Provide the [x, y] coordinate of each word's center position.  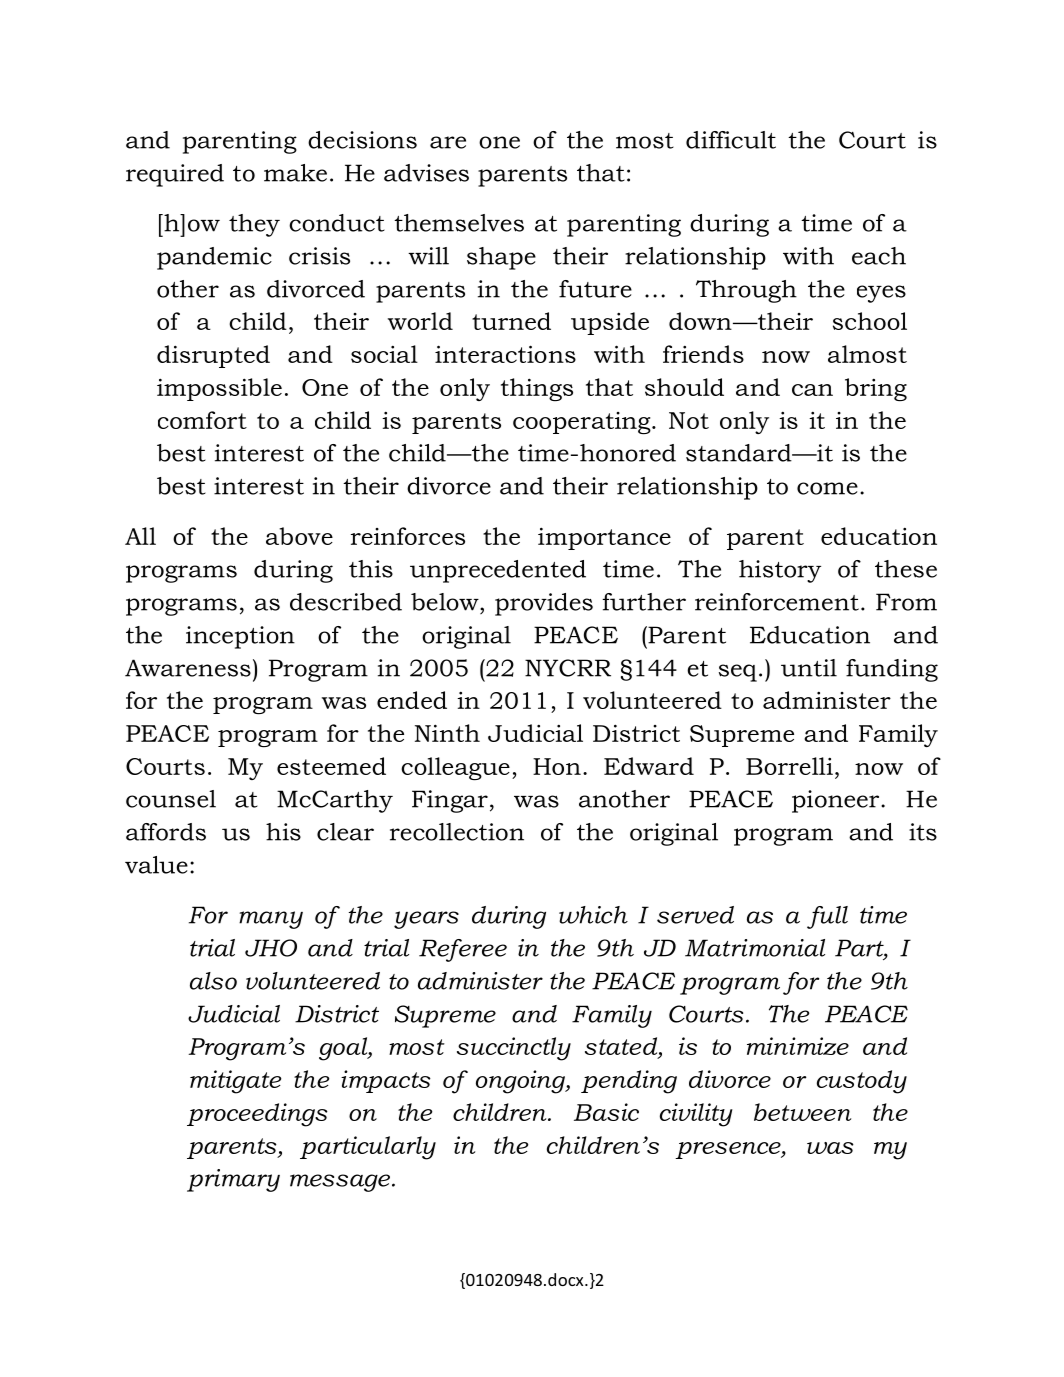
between [802, 1112]
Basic [606, 1112]
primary [233, 1180]
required [175, 175]
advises [426, 173]
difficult [731, 140]
